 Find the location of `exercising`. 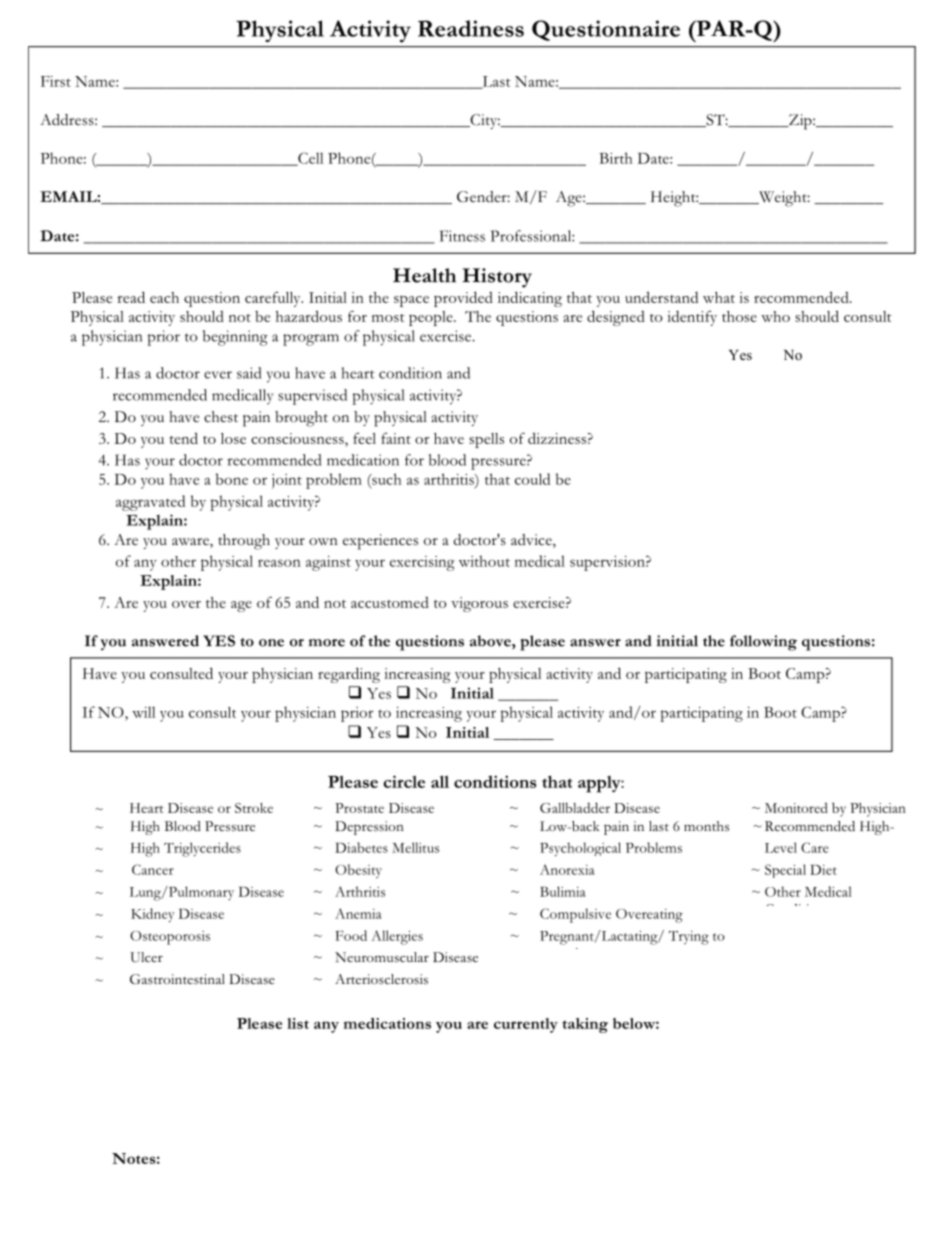

exercising is located at coordinates (422, 563).
